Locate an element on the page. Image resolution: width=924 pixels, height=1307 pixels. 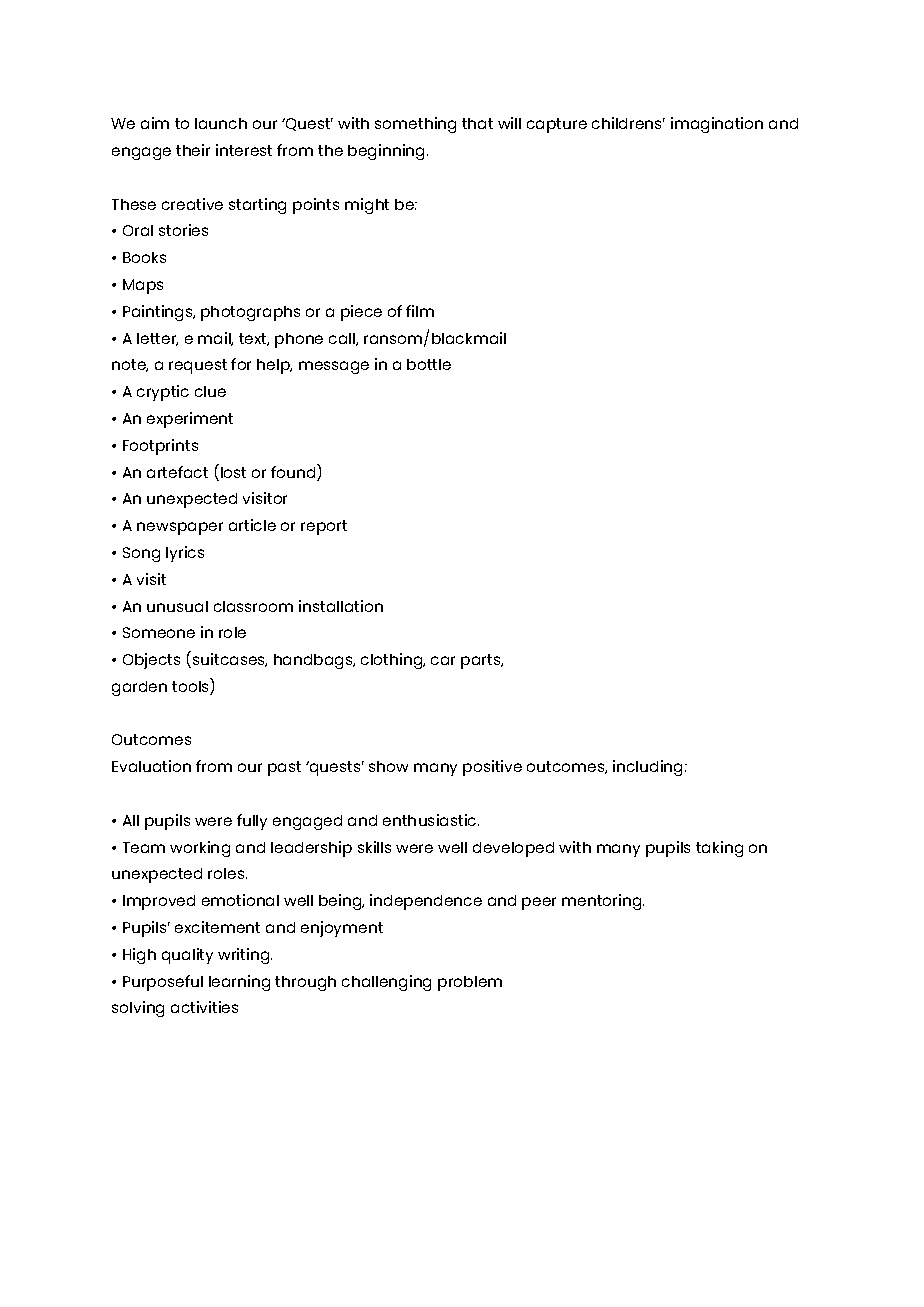
imagination is located at coordinates (717, 125).
